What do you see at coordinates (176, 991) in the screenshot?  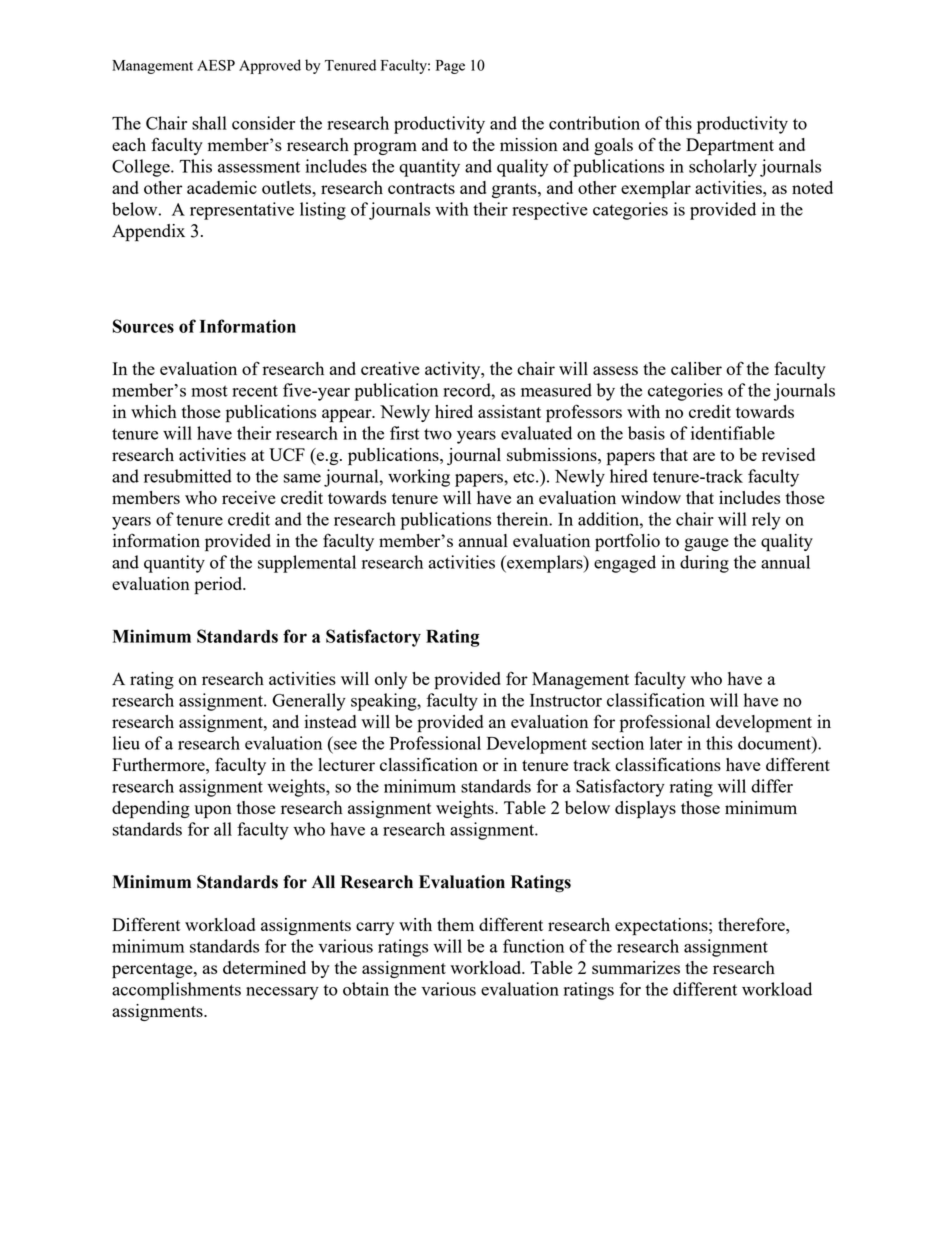 I see `accomplishments` at bounding box center [176, 991].
